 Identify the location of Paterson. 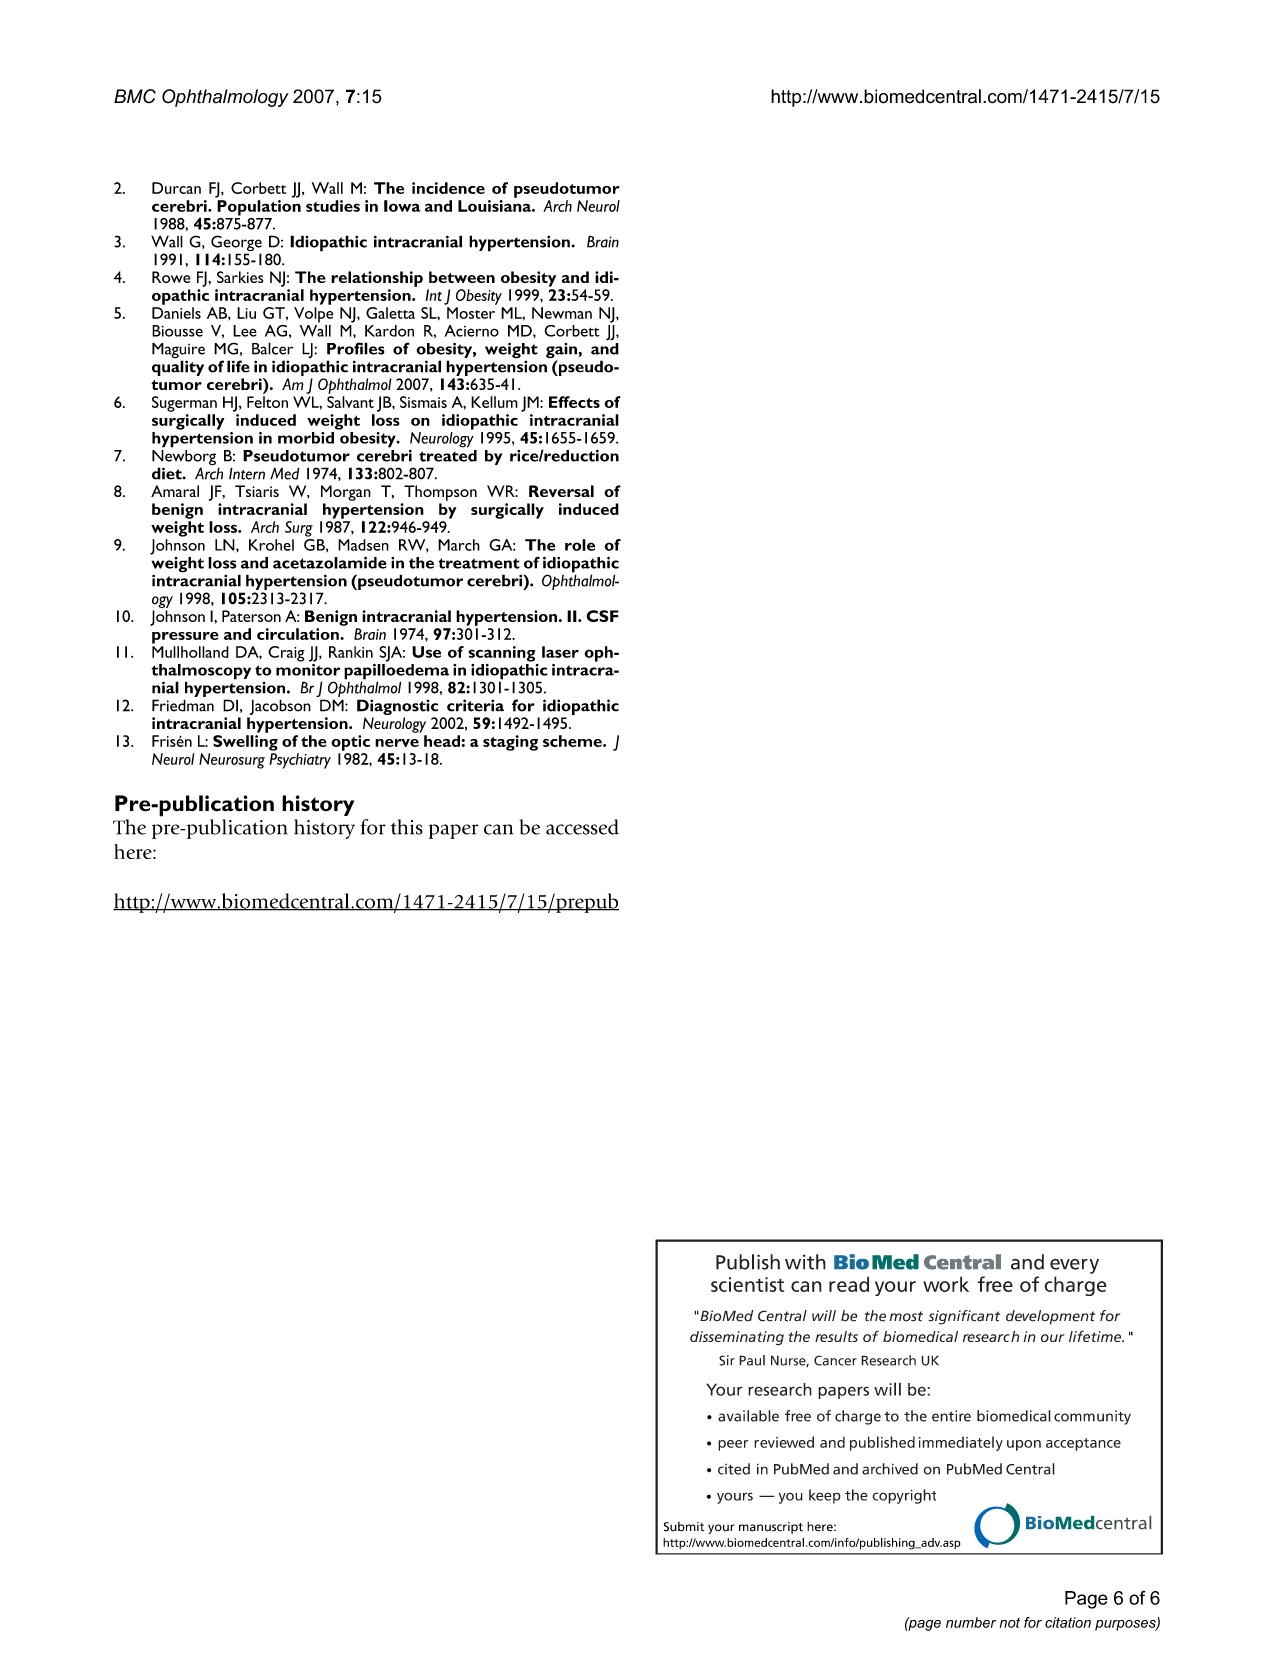
(251, 616).
